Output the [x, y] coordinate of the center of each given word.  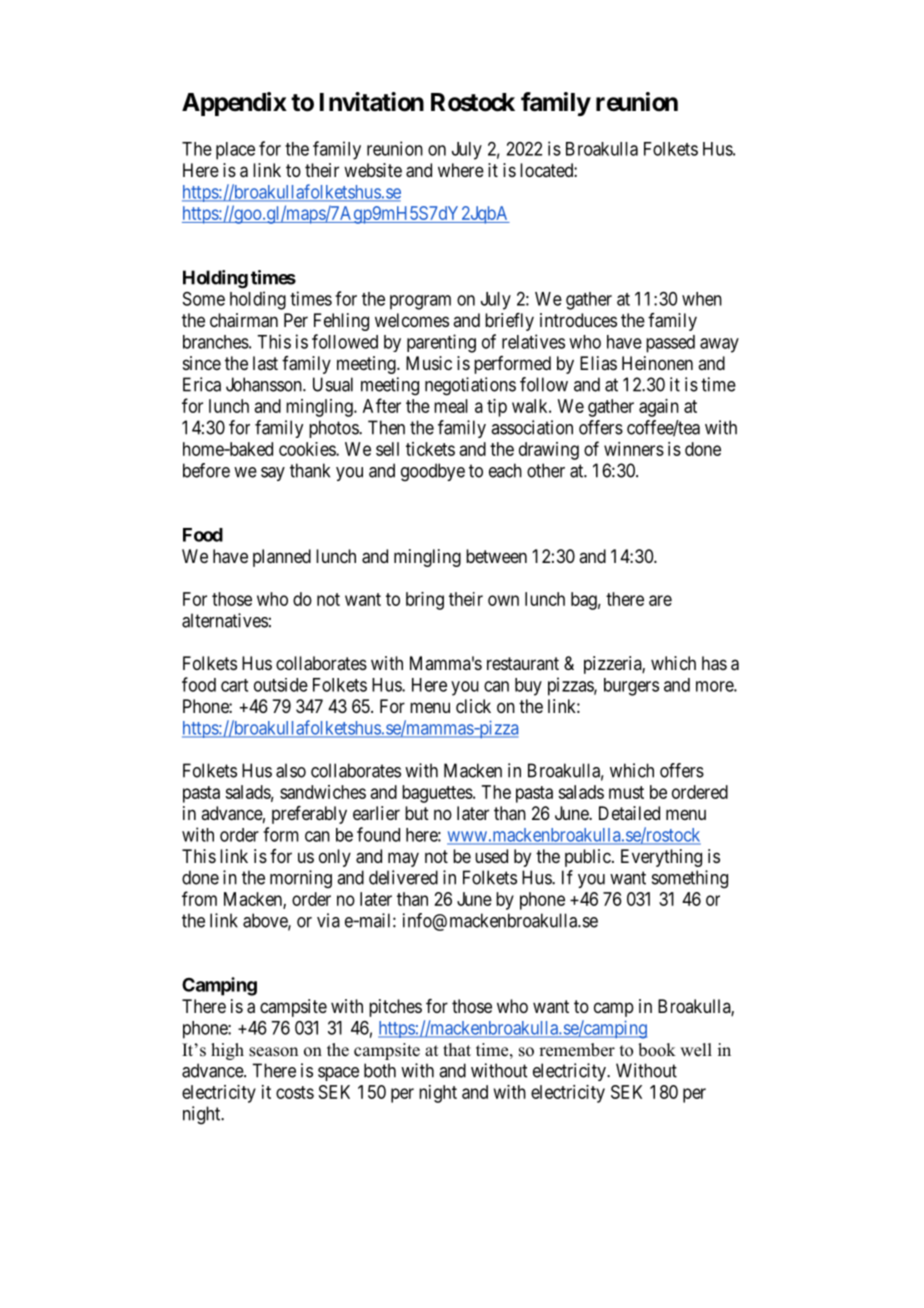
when [702, 299]
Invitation [372, 102]
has [714, 663]
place [235, 151]
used [491, 856]
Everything [661, 858]
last [265, 363]
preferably [309, 815]
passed [670, 344]
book [657, 1050]
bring [425, 601]
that [457, 1049]
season [273, 1052]
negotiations [470, 386]
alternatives [225, 620]
